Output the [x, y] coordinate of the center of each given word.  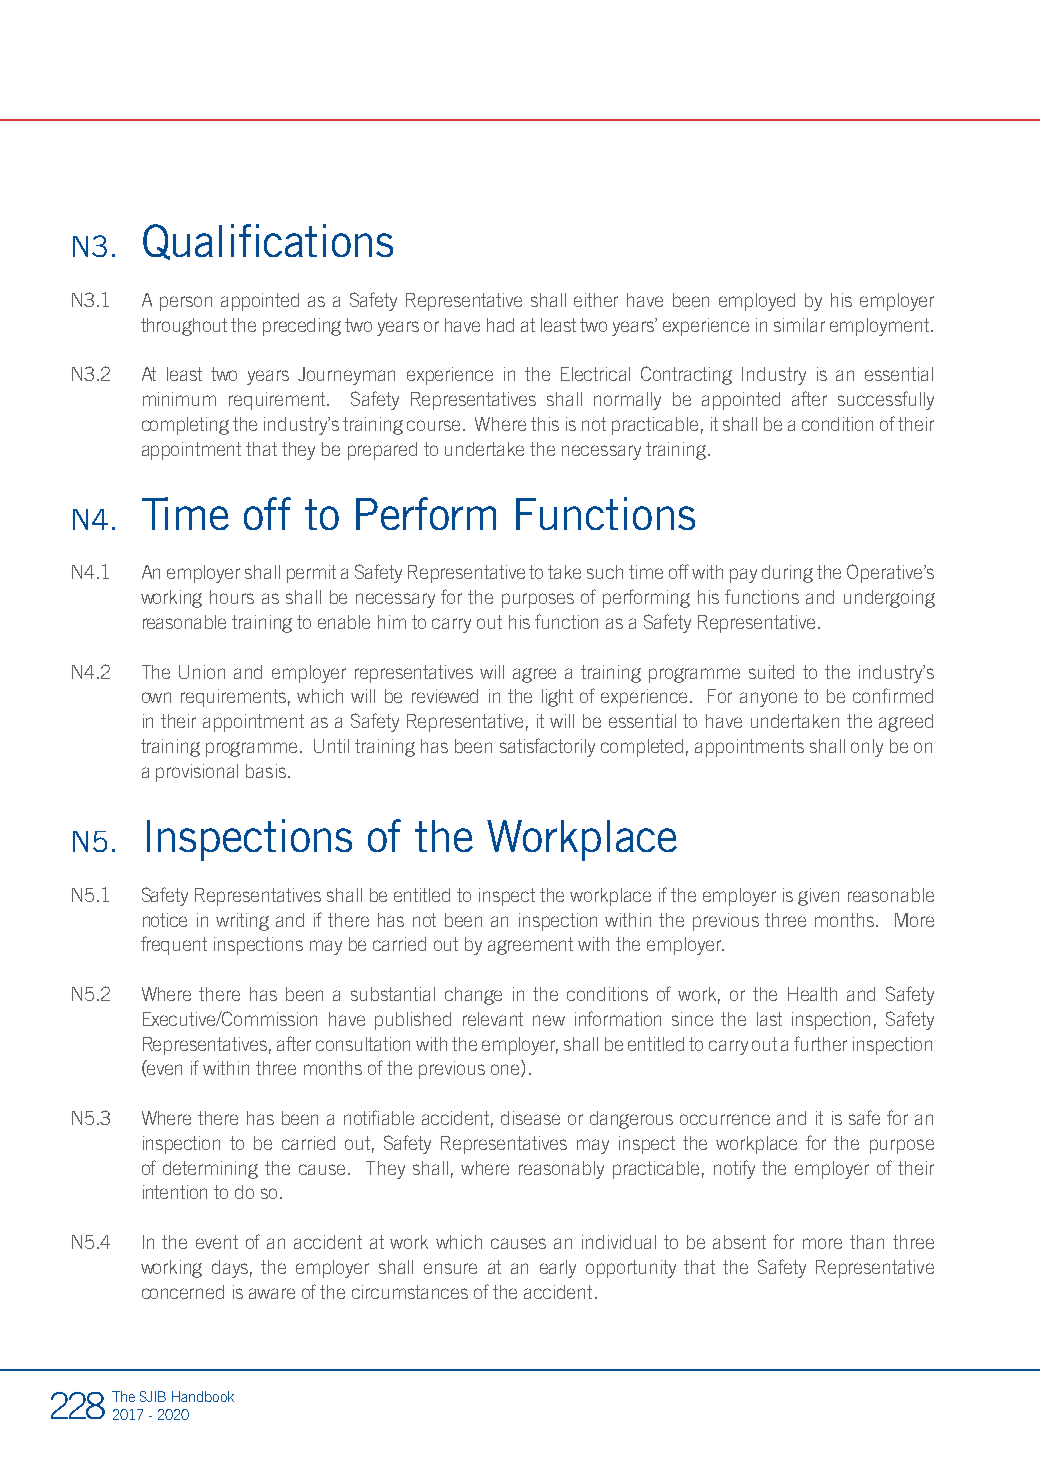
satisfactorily [547, 747]
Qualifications [268, 242]
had [500, 325]
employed [757, 302]
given [818, 897]
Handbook [203, 1396]
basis [266, 771]
